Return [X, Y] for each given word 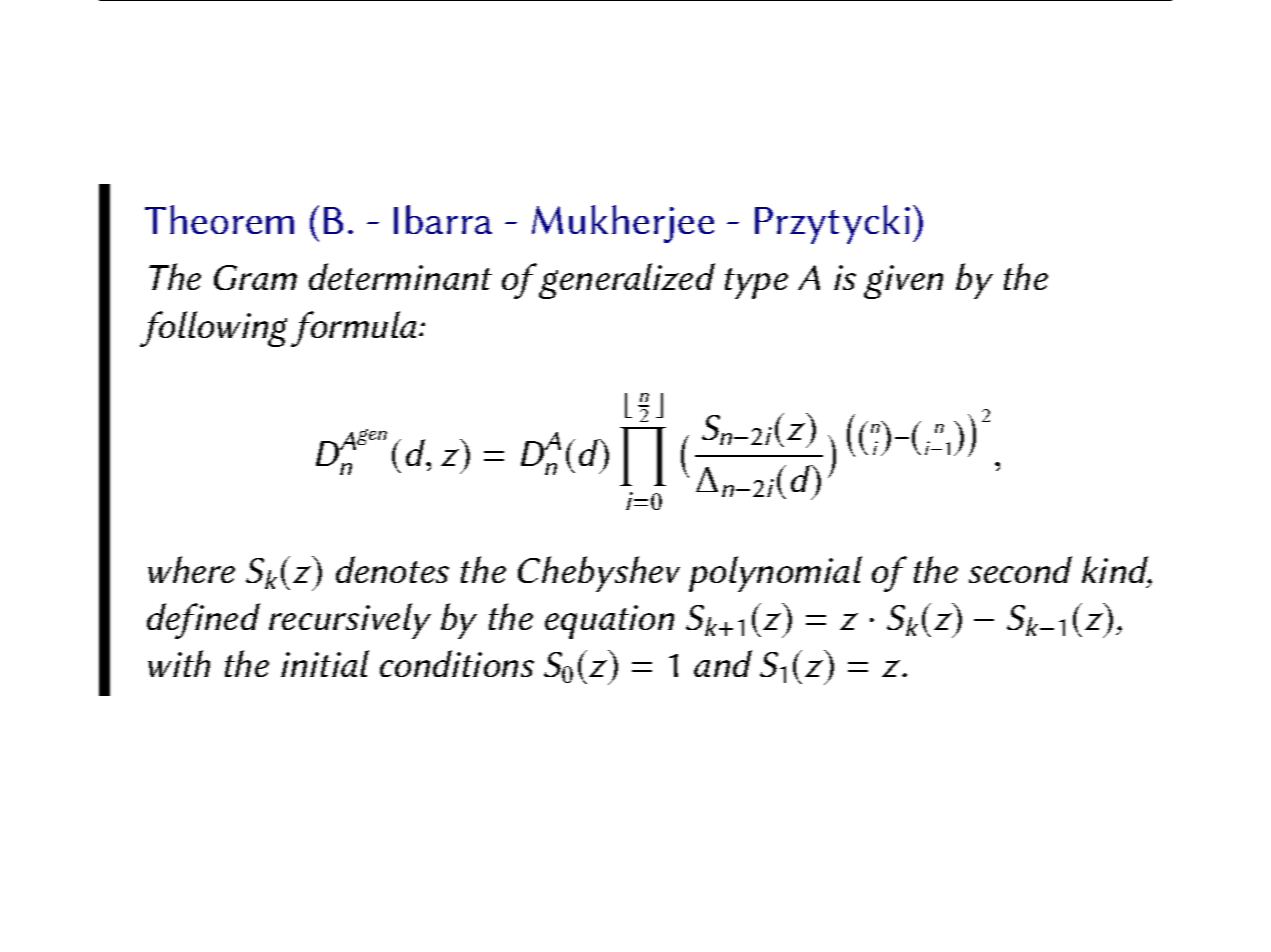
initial [325, 663]
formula [353, 329]
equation [609, 622]
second [1020, 569]
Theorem [219, 219]
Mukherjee [623, 224]
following [213, 329]
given [903, 282]
